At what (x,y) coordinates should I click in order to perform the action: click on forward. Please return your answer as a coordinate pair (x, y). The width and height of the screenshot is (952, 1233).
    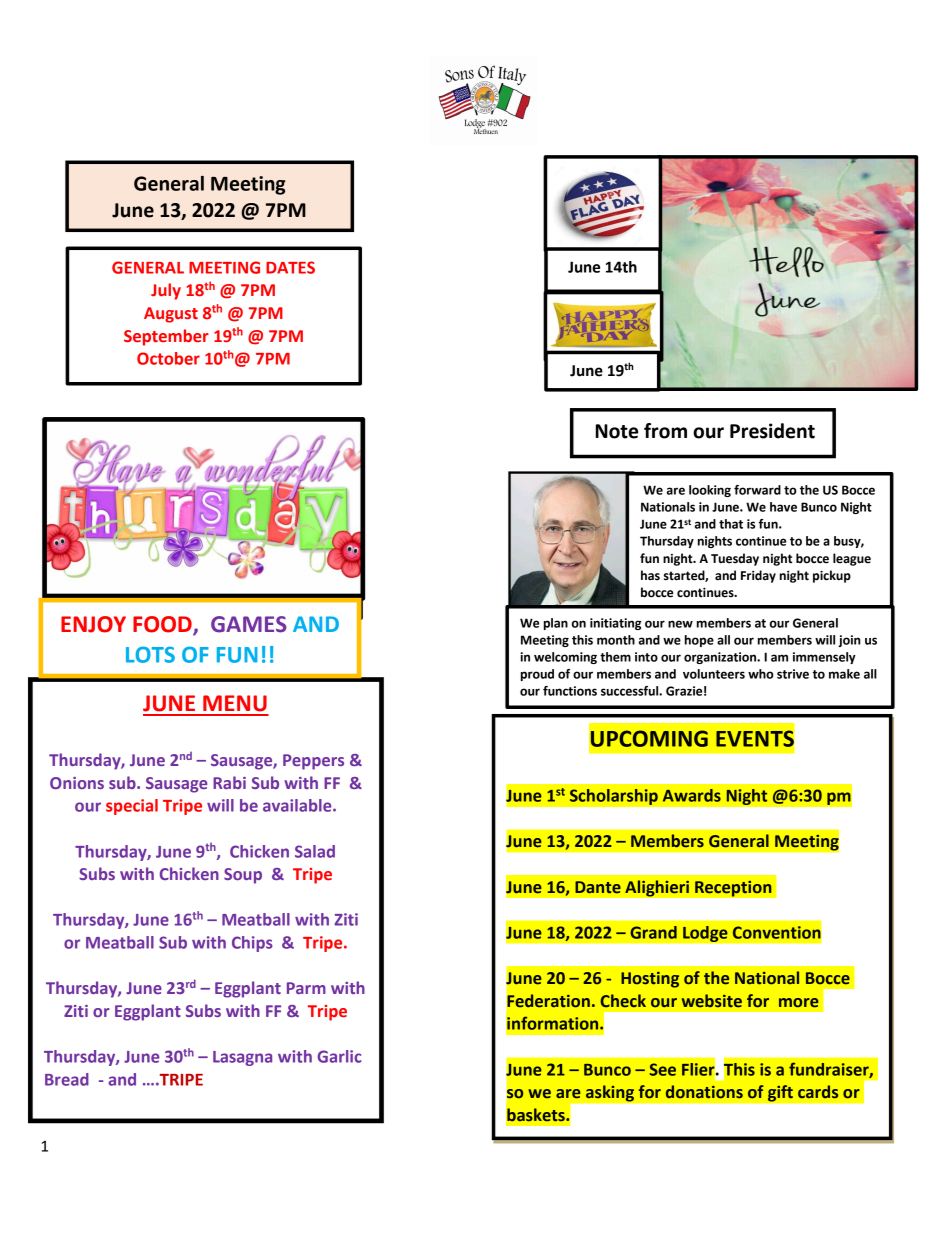
    Looking at the image, I should click on (757, 490).
